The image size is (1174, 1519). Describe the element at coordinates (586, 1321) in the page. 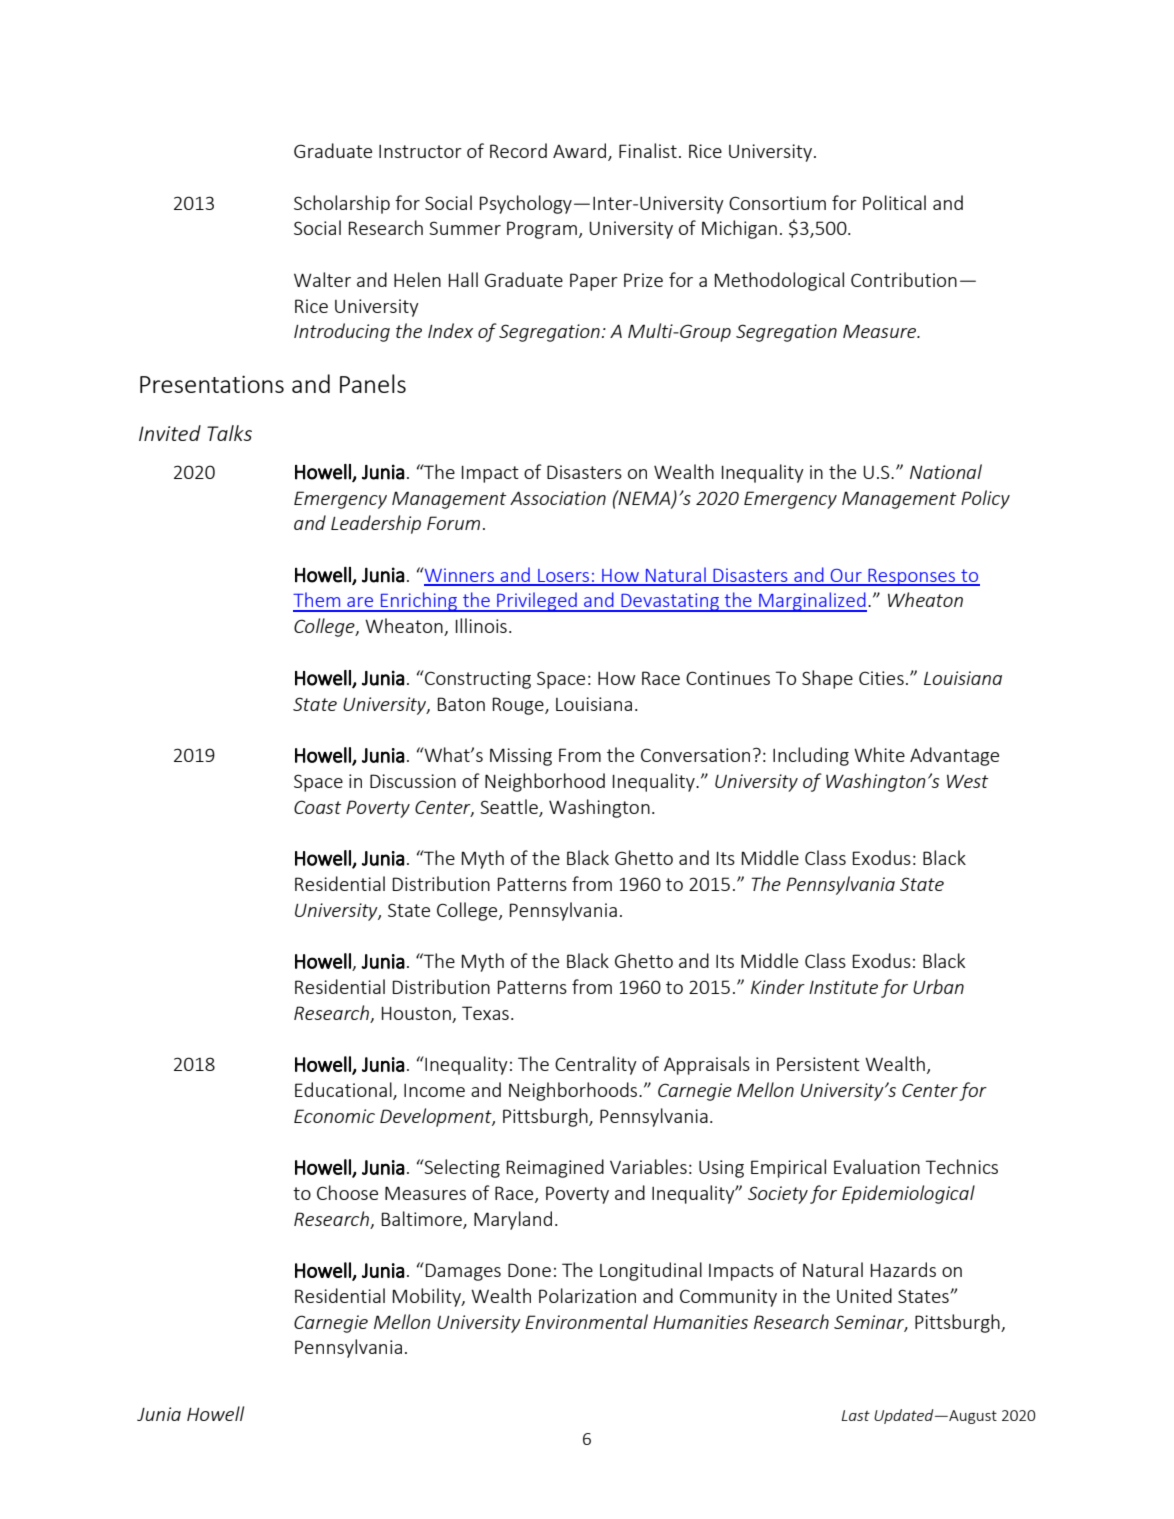

I see `Environmental` at that location.
